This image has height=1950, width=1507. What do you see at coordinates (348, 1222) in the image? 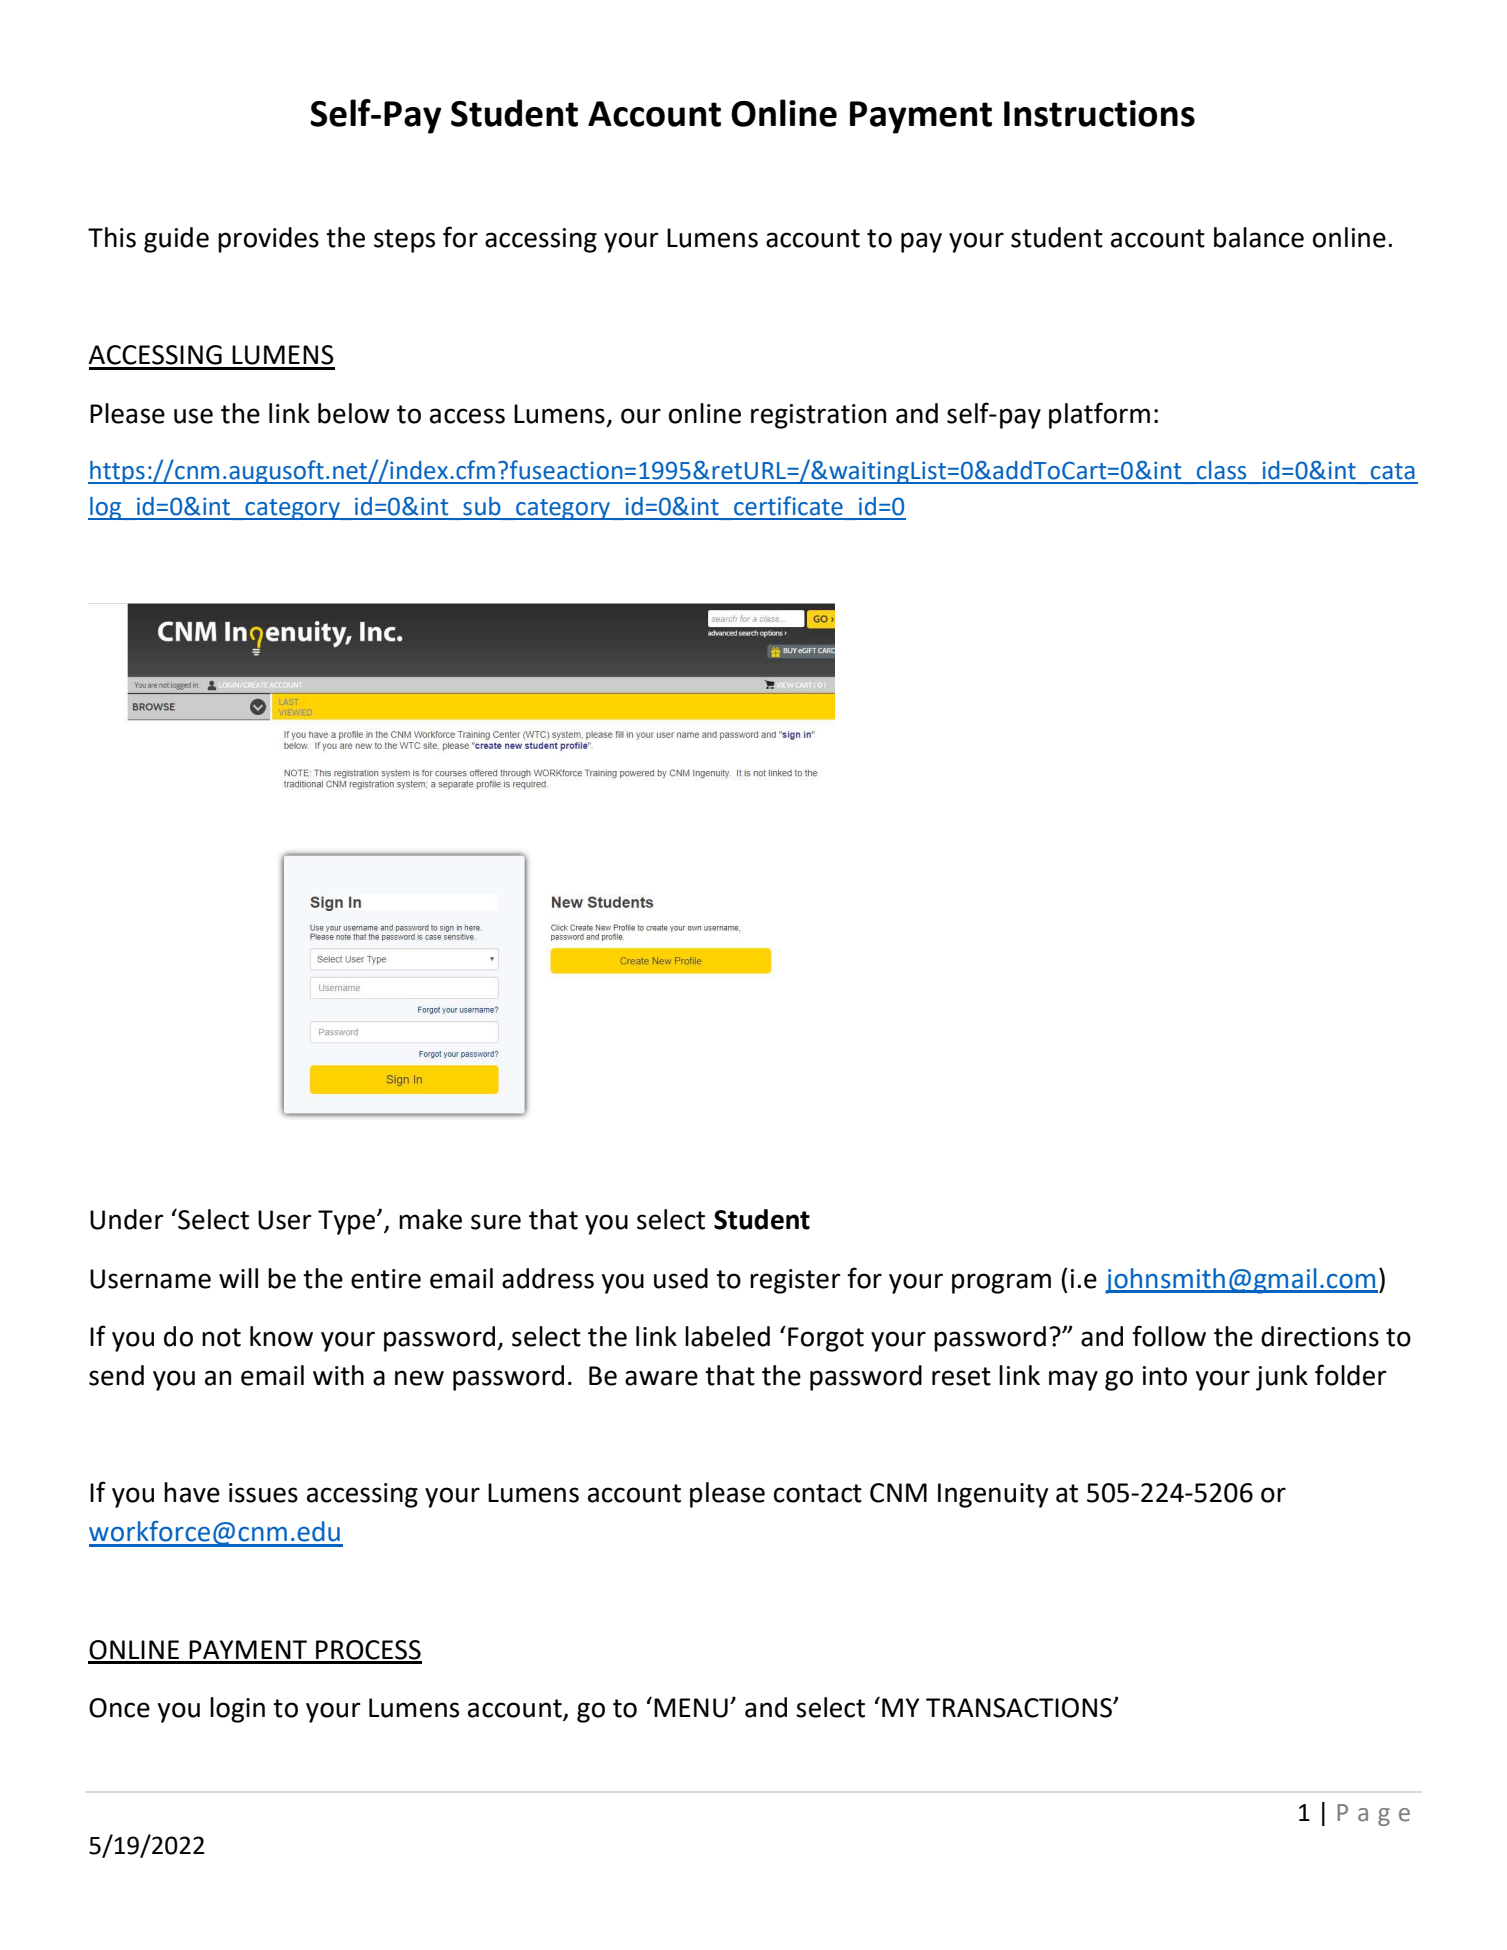
I see `Type` at bounding box center [348, 1222].
